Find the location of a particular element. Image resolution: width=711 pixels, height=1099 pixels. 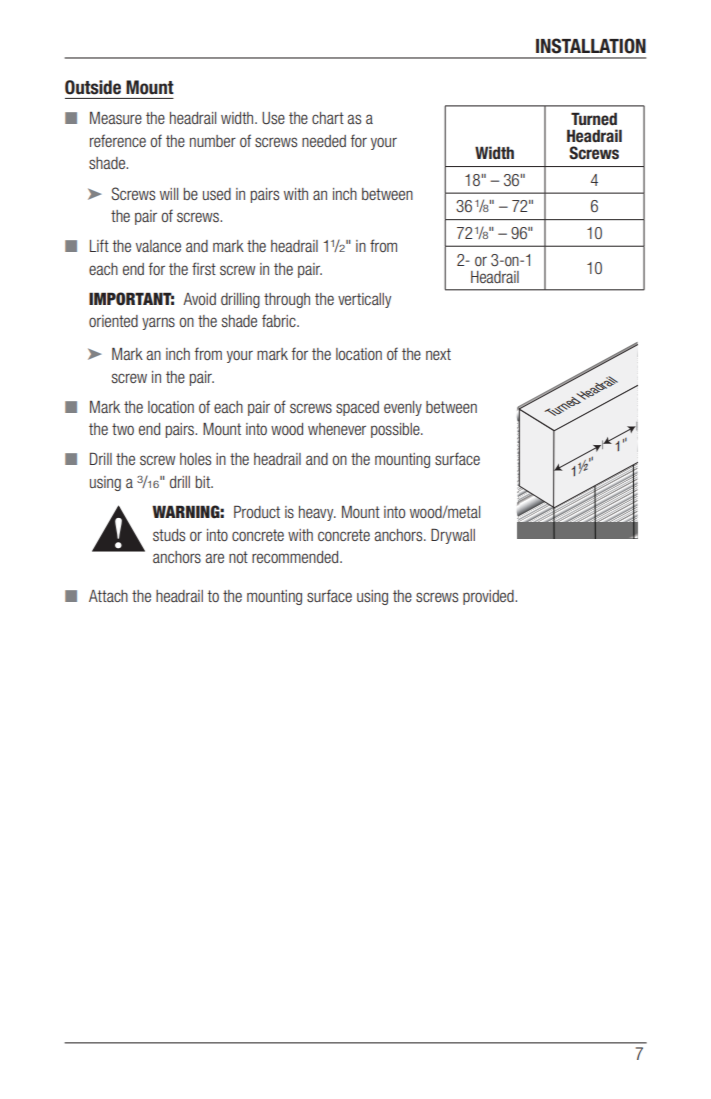

valance is located at coordinates (158, 246).
